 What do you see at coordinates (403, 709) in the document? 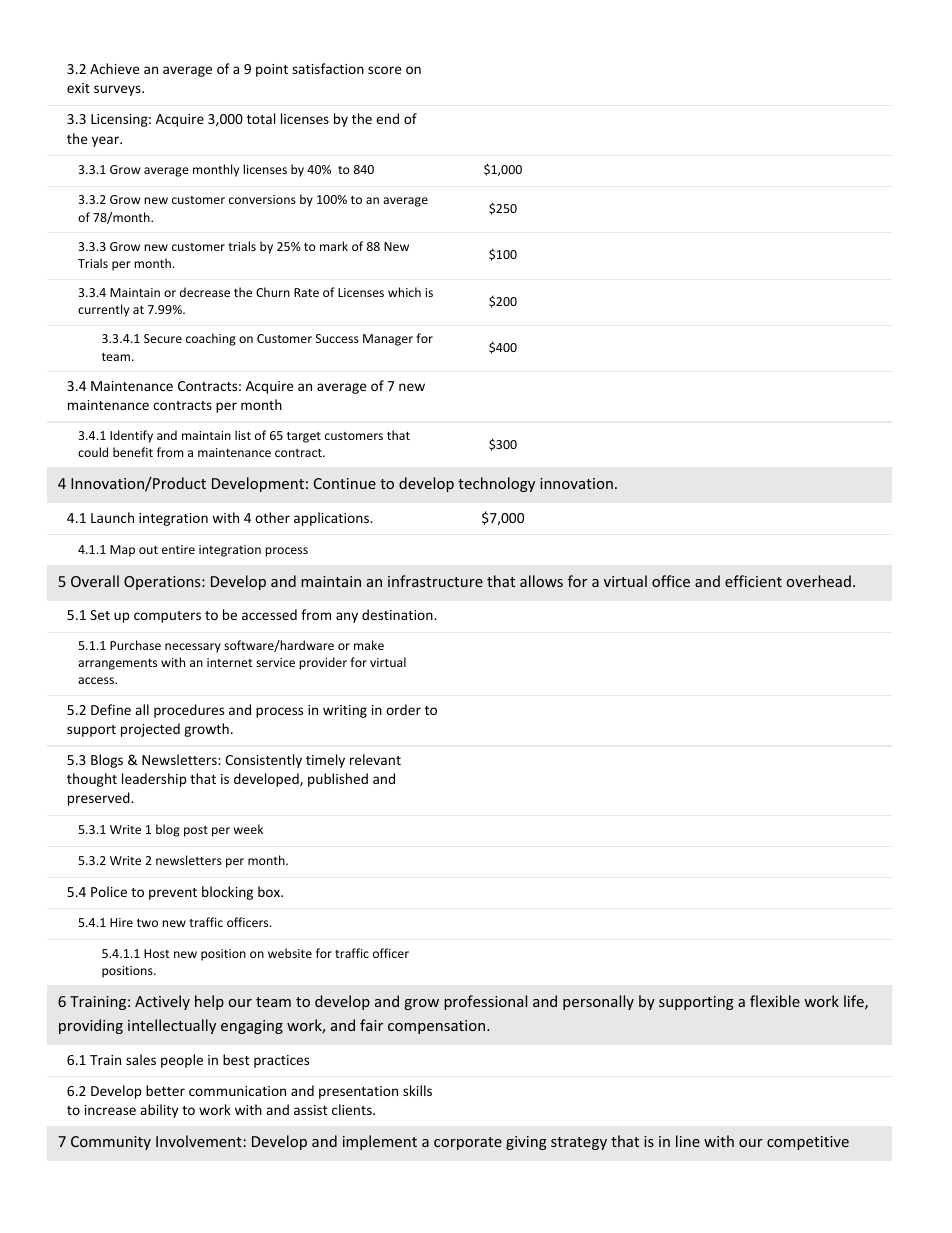
I see `order` at bounding box center [403, 709].
